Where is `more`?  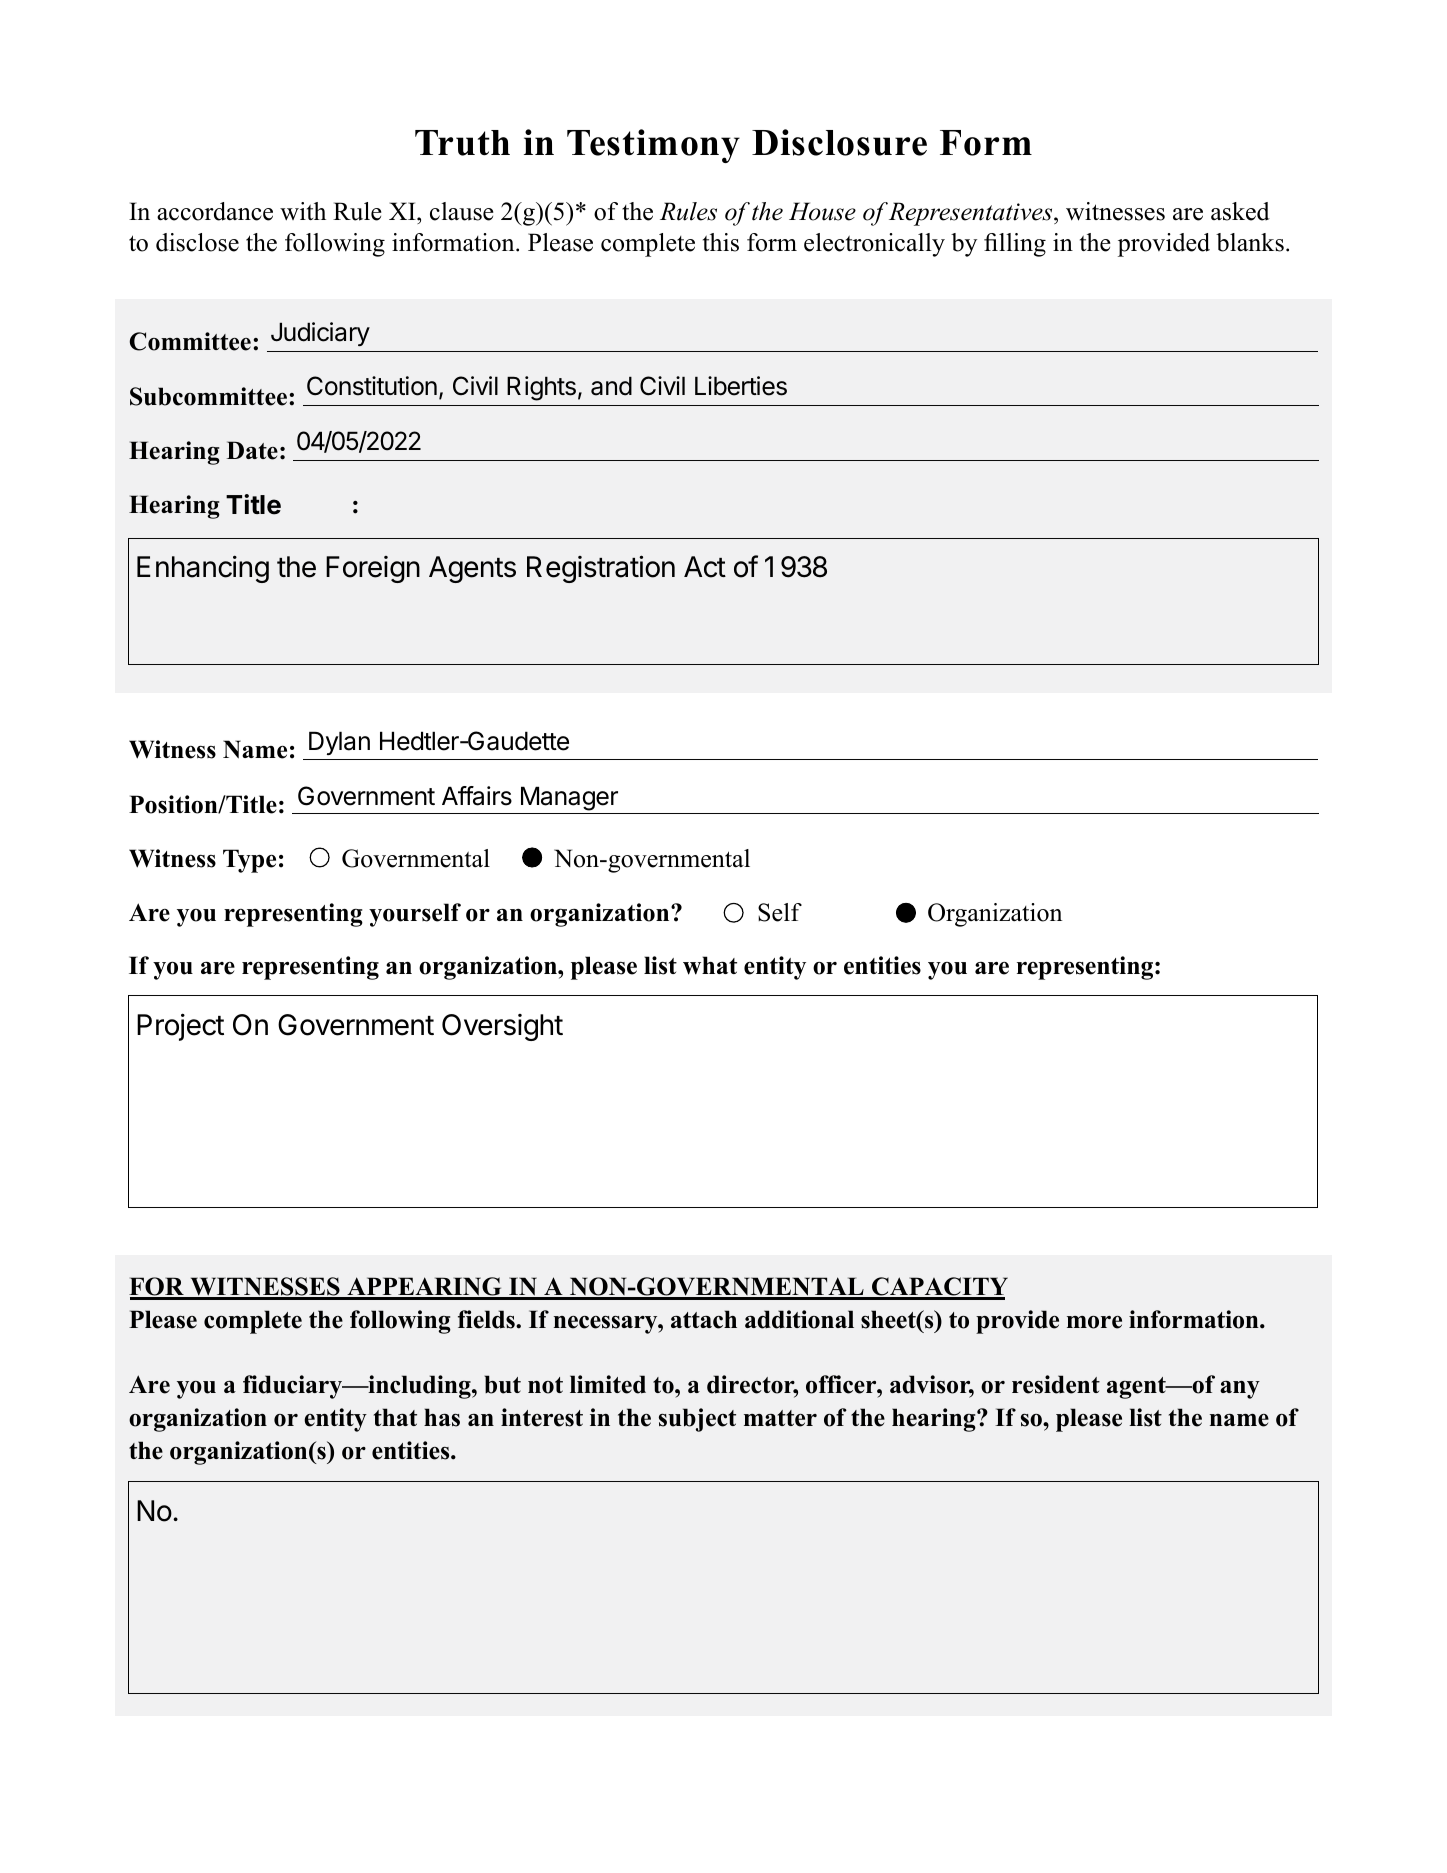 more is located at coordinates (1094, 1322).
